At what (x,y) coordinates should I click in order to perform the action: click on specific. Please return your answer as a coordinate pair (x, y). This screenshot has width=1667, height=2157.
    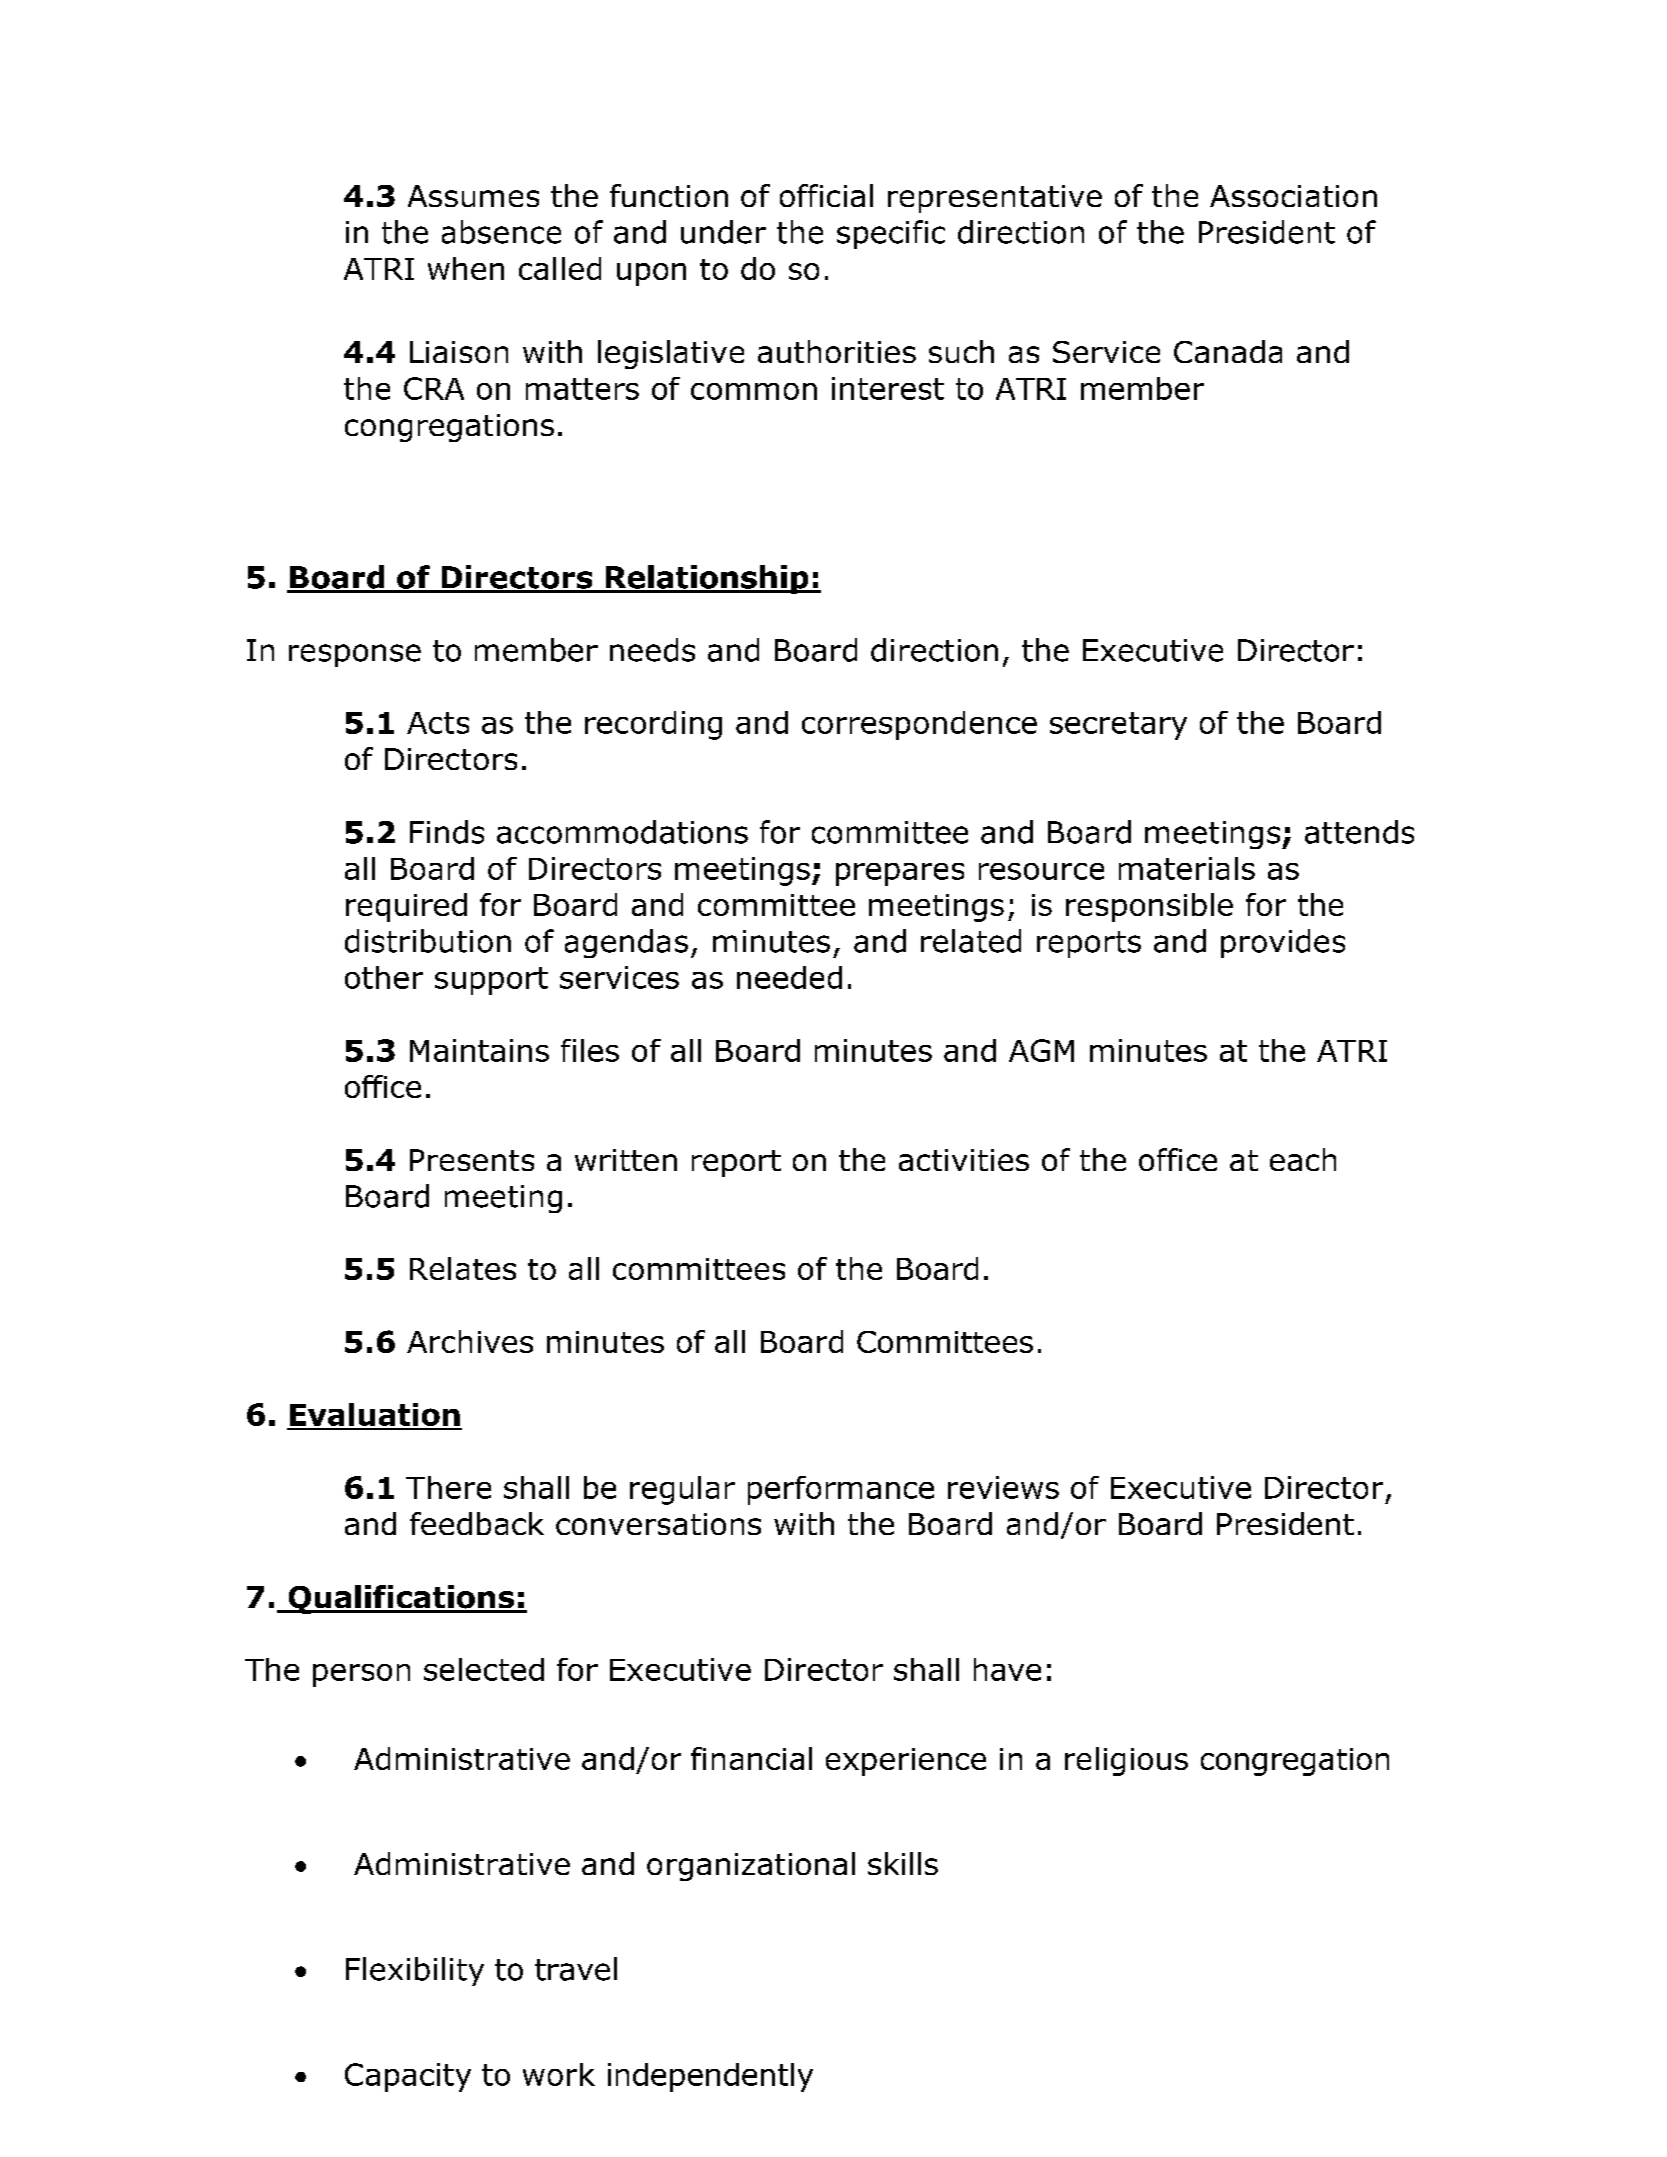
    Looking at the image, I should click on (891, 234).
